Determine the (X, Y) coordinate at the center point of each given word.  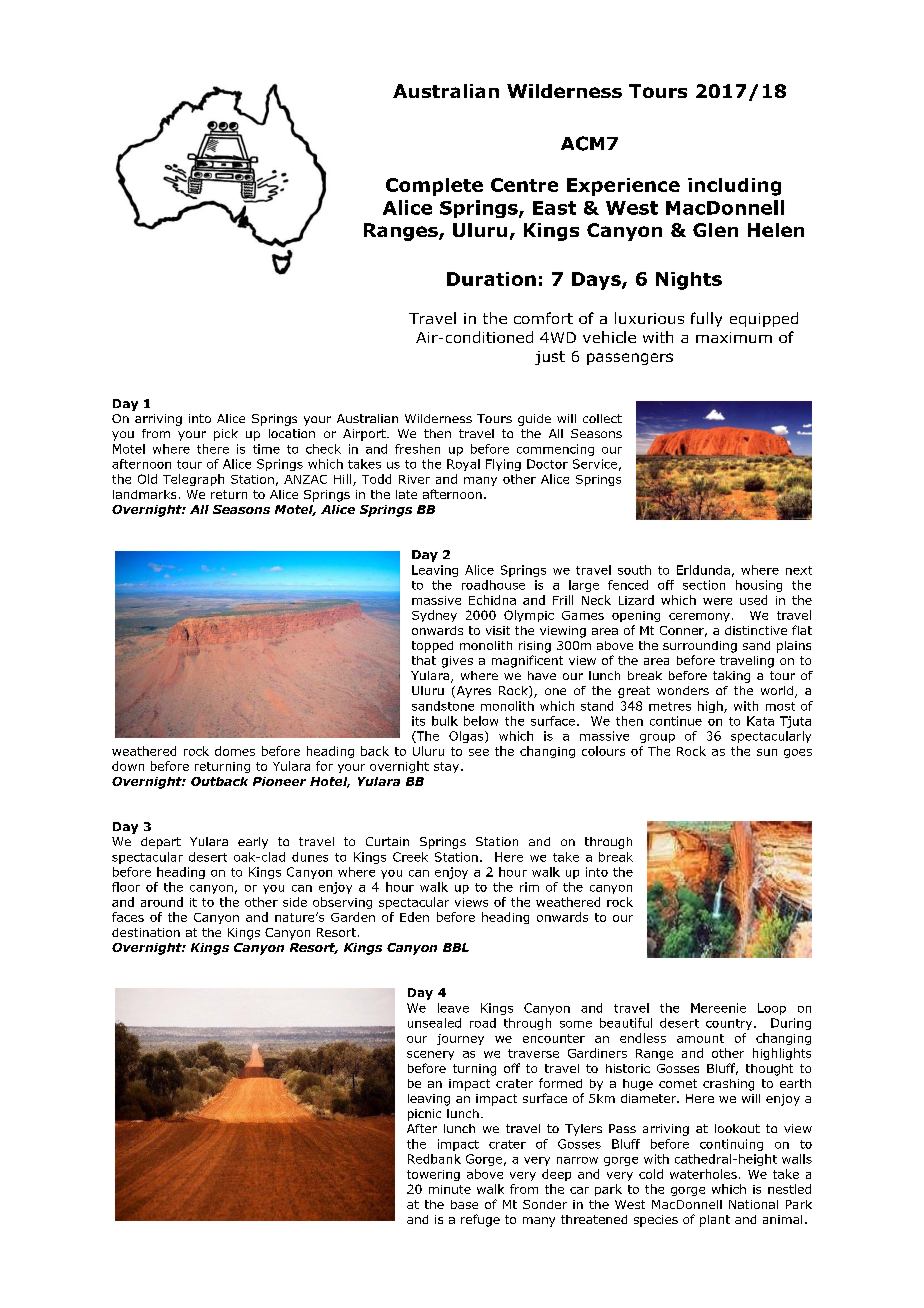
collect (602, 418)
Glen (715, 230)
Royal (463, 465)
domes (235, 751)
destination (146, 932)
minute (450, 1189)
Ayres (472, 692)
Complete (434, 187)
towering (433, 1175)
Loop (772, 1009)
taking (731, 677)
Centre (524, 185)
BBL (456, 947)
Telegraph (193, 480)
